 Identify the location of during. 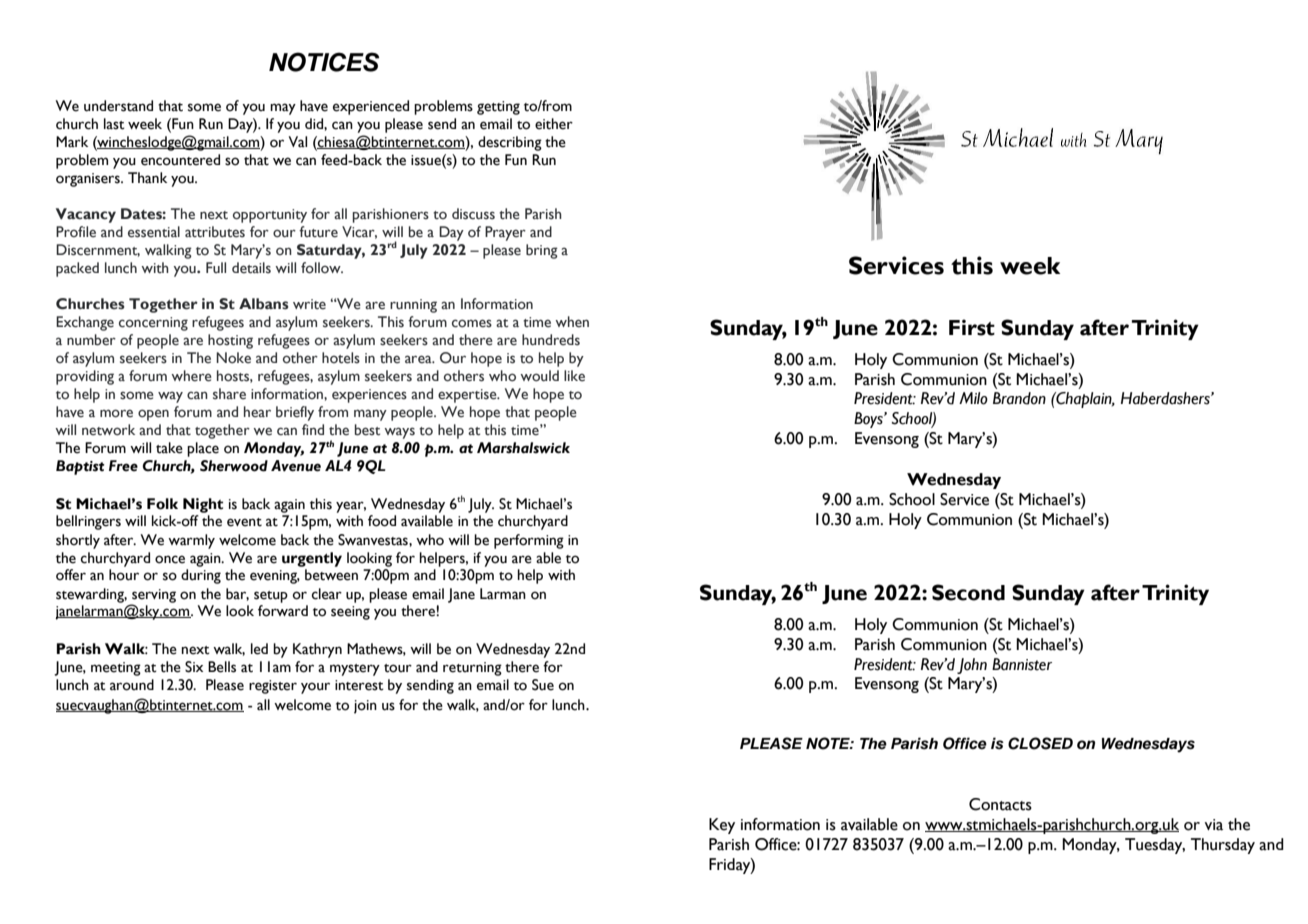
(201, 576).
